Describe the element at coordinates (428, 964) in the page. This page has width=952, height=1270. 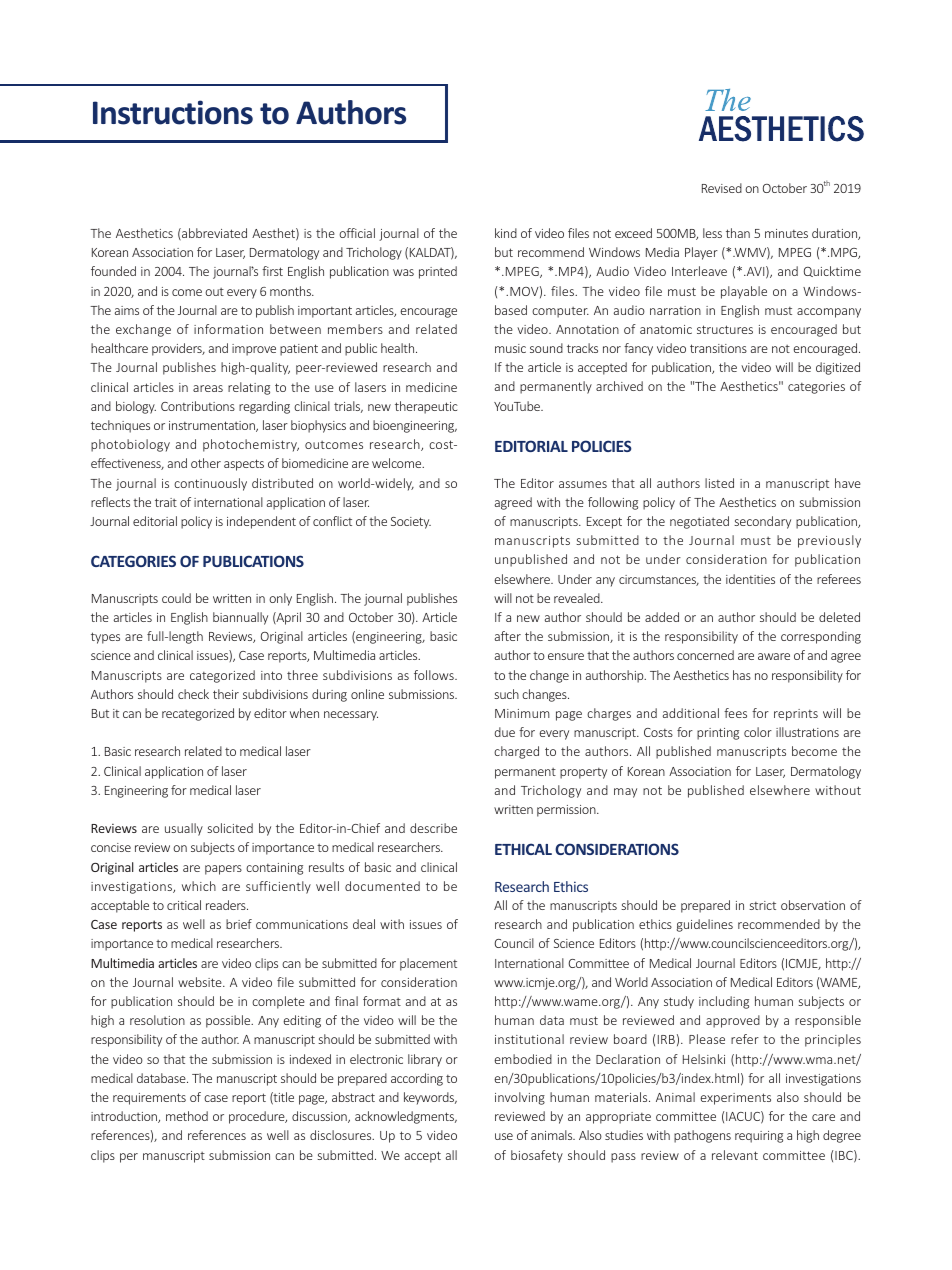
I see `placement` at that location.
